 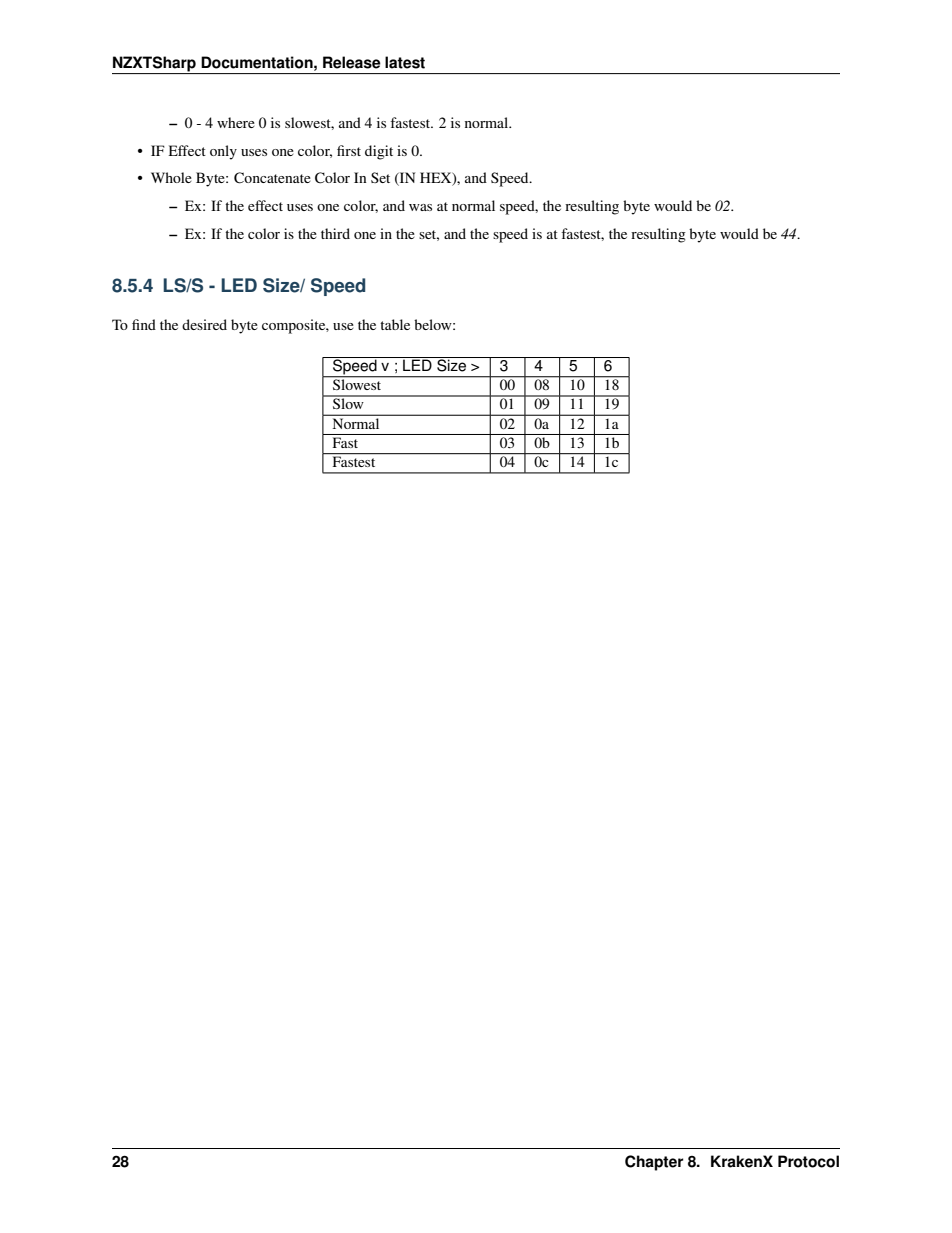 What do you see at coordinates (654, 1163) in the document?
I see `Chapter` at bounding box center [654, 1163].
